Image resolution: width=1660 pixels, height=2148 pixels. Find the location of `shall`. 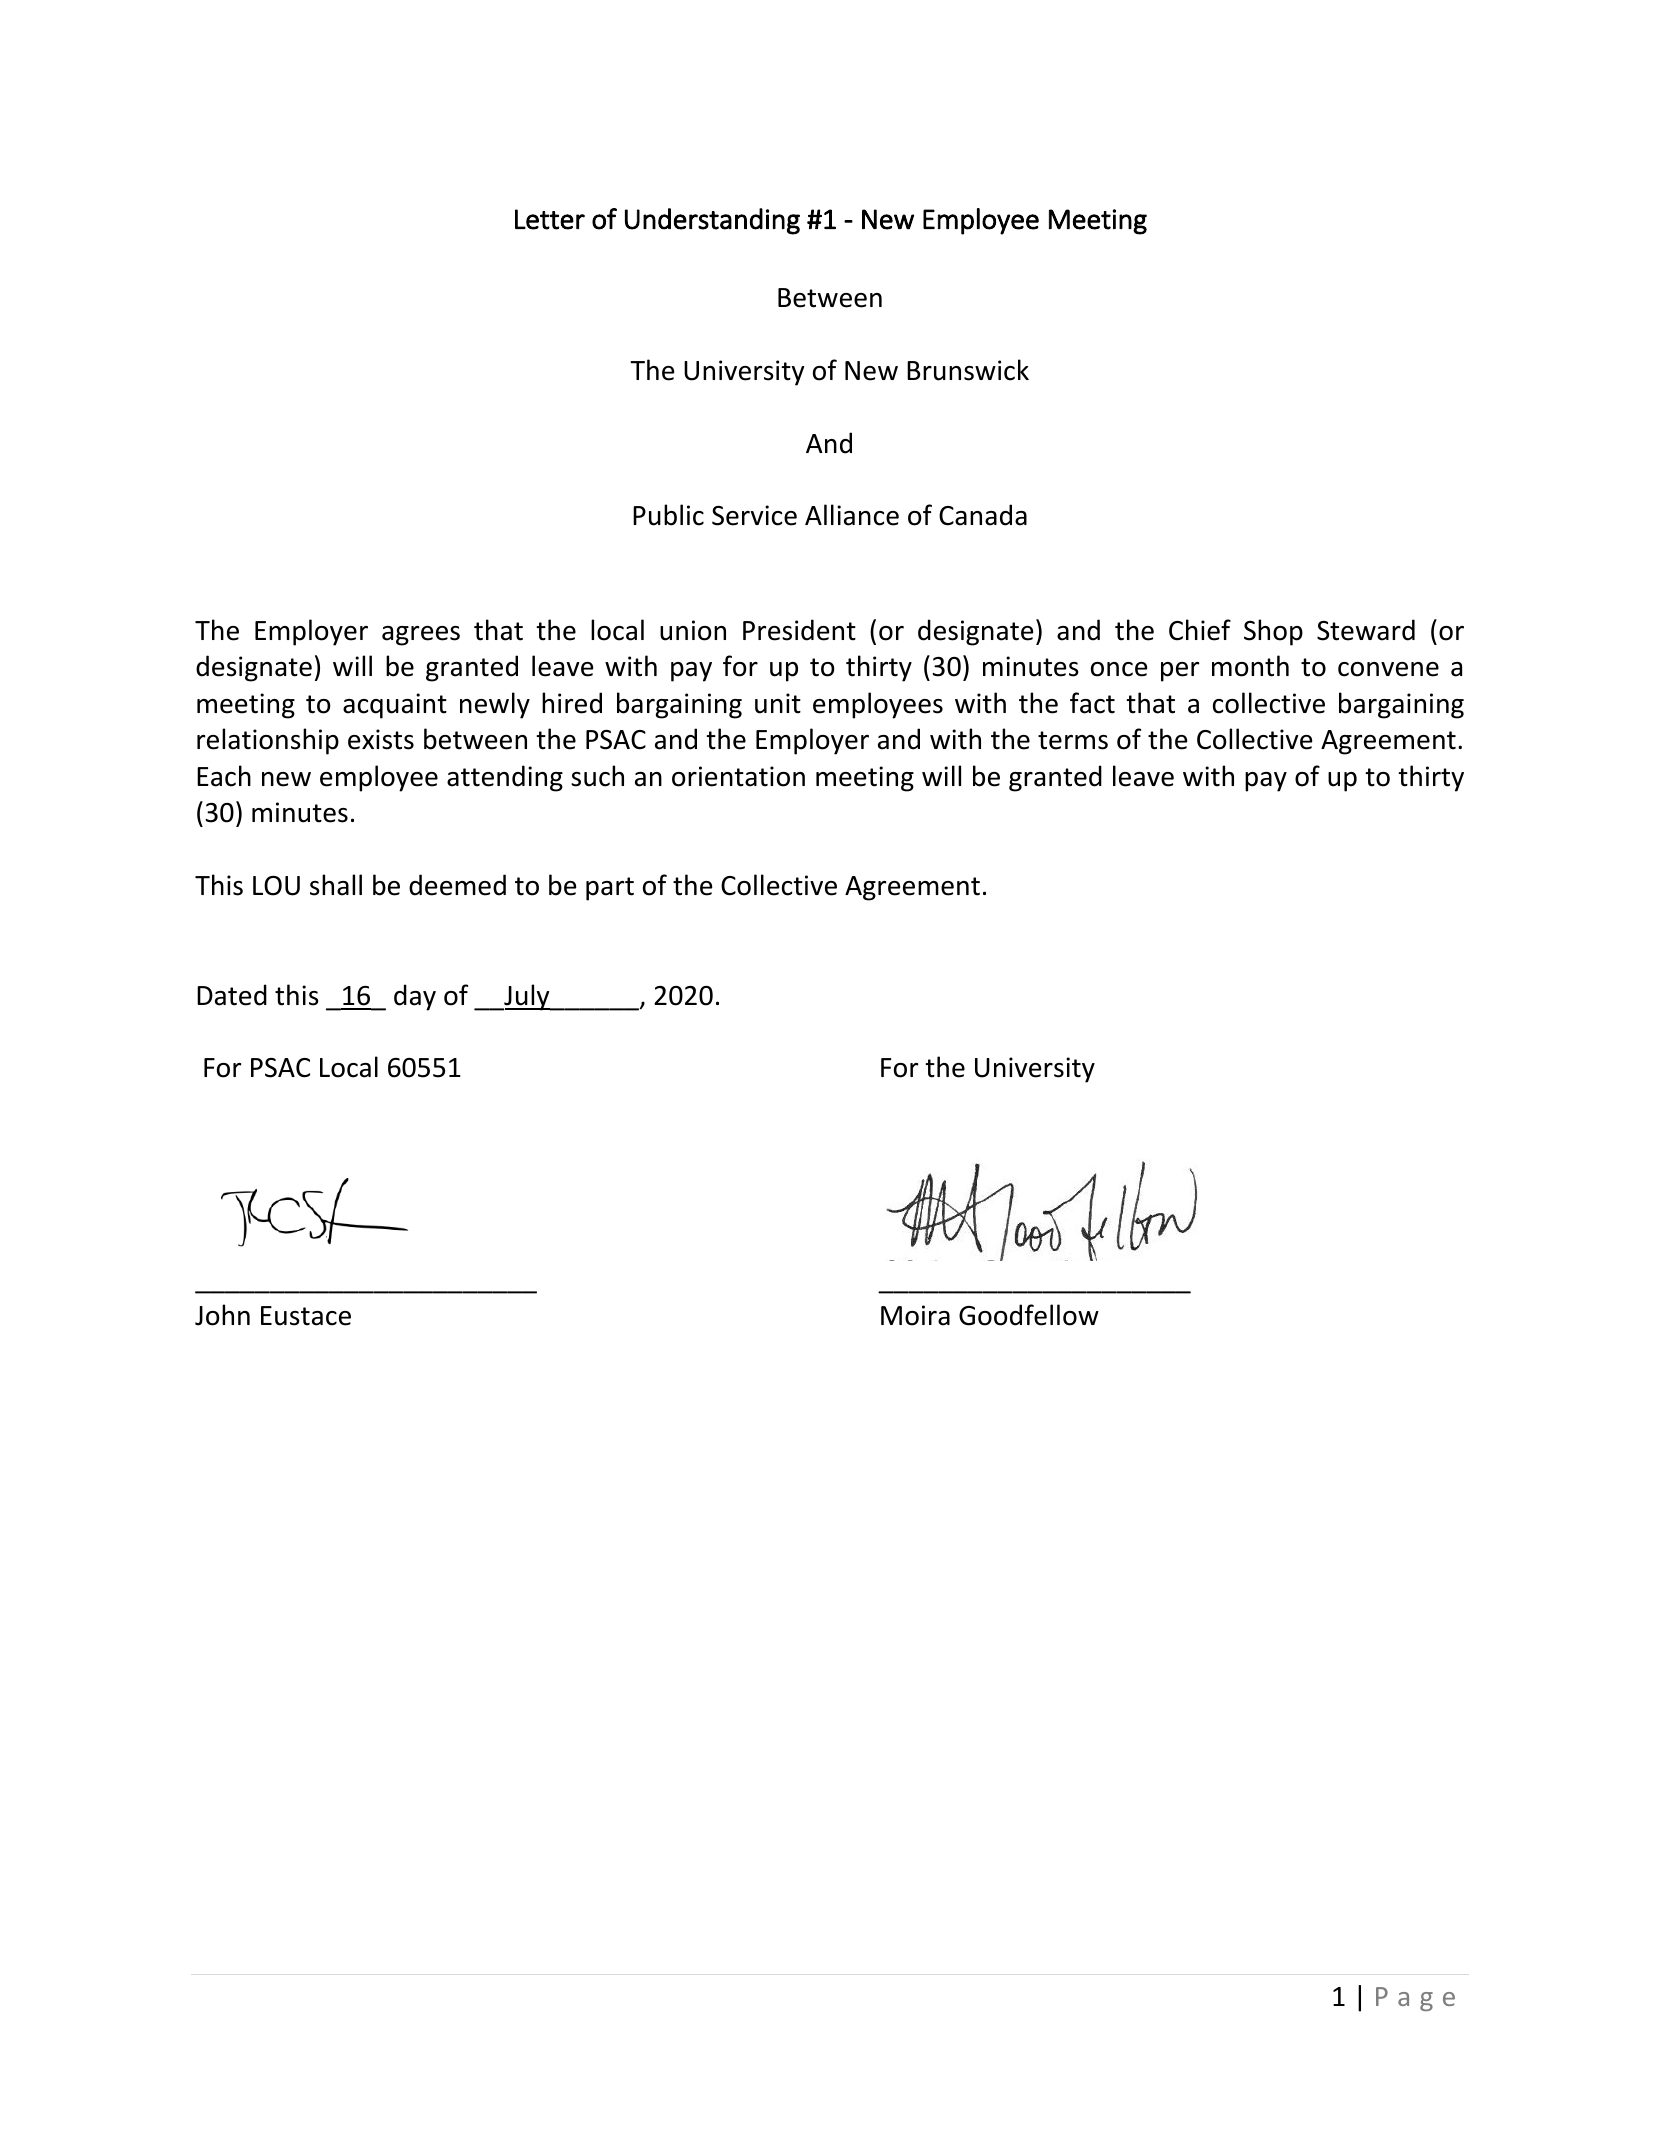

shall is located at coordinates (336, 885).
